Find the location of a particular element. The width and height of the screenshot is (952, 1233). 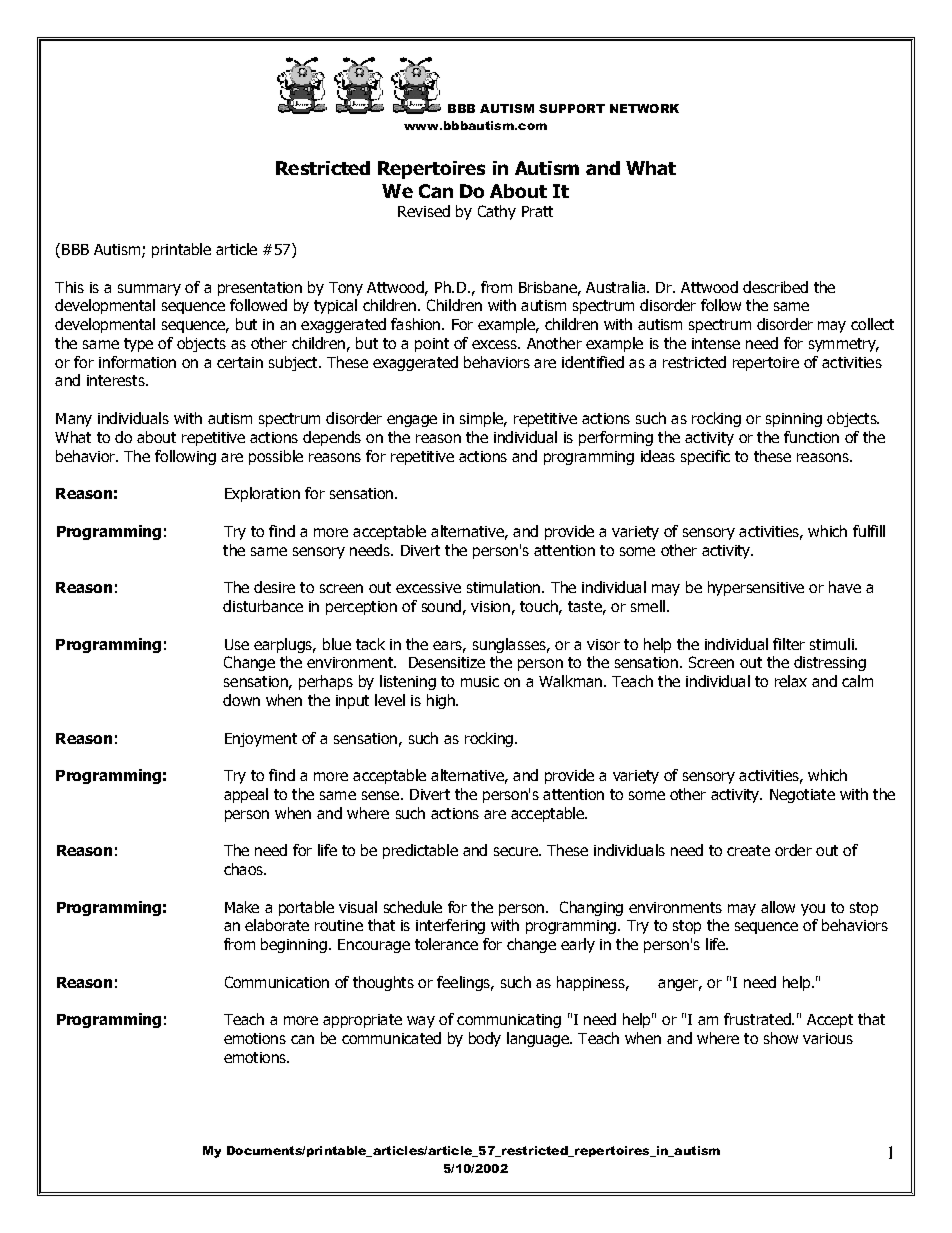

desire is located at coordinates (274, 587).
